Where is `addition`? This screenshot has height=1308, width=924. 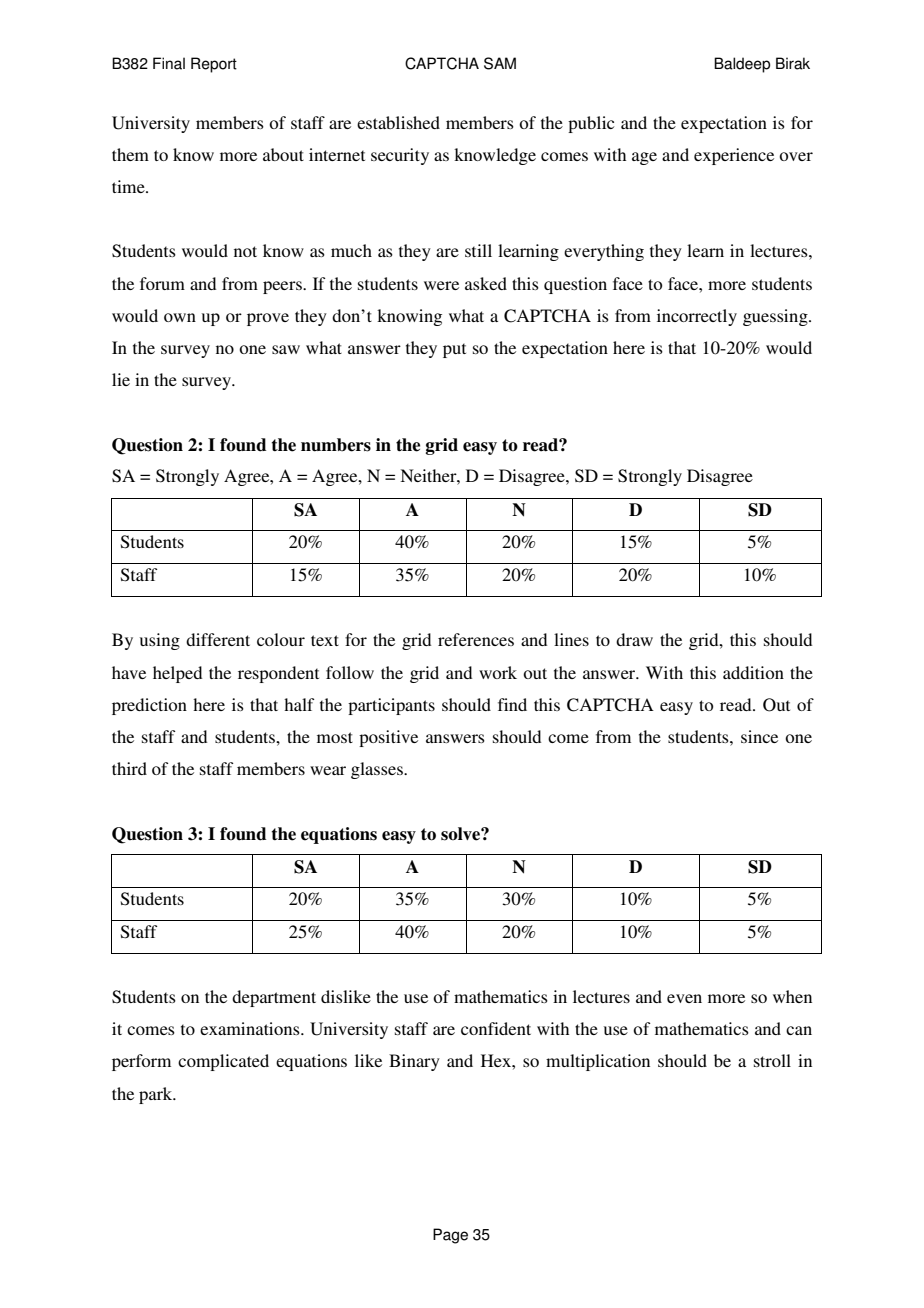 addition is located at coordinates (753, 672).
